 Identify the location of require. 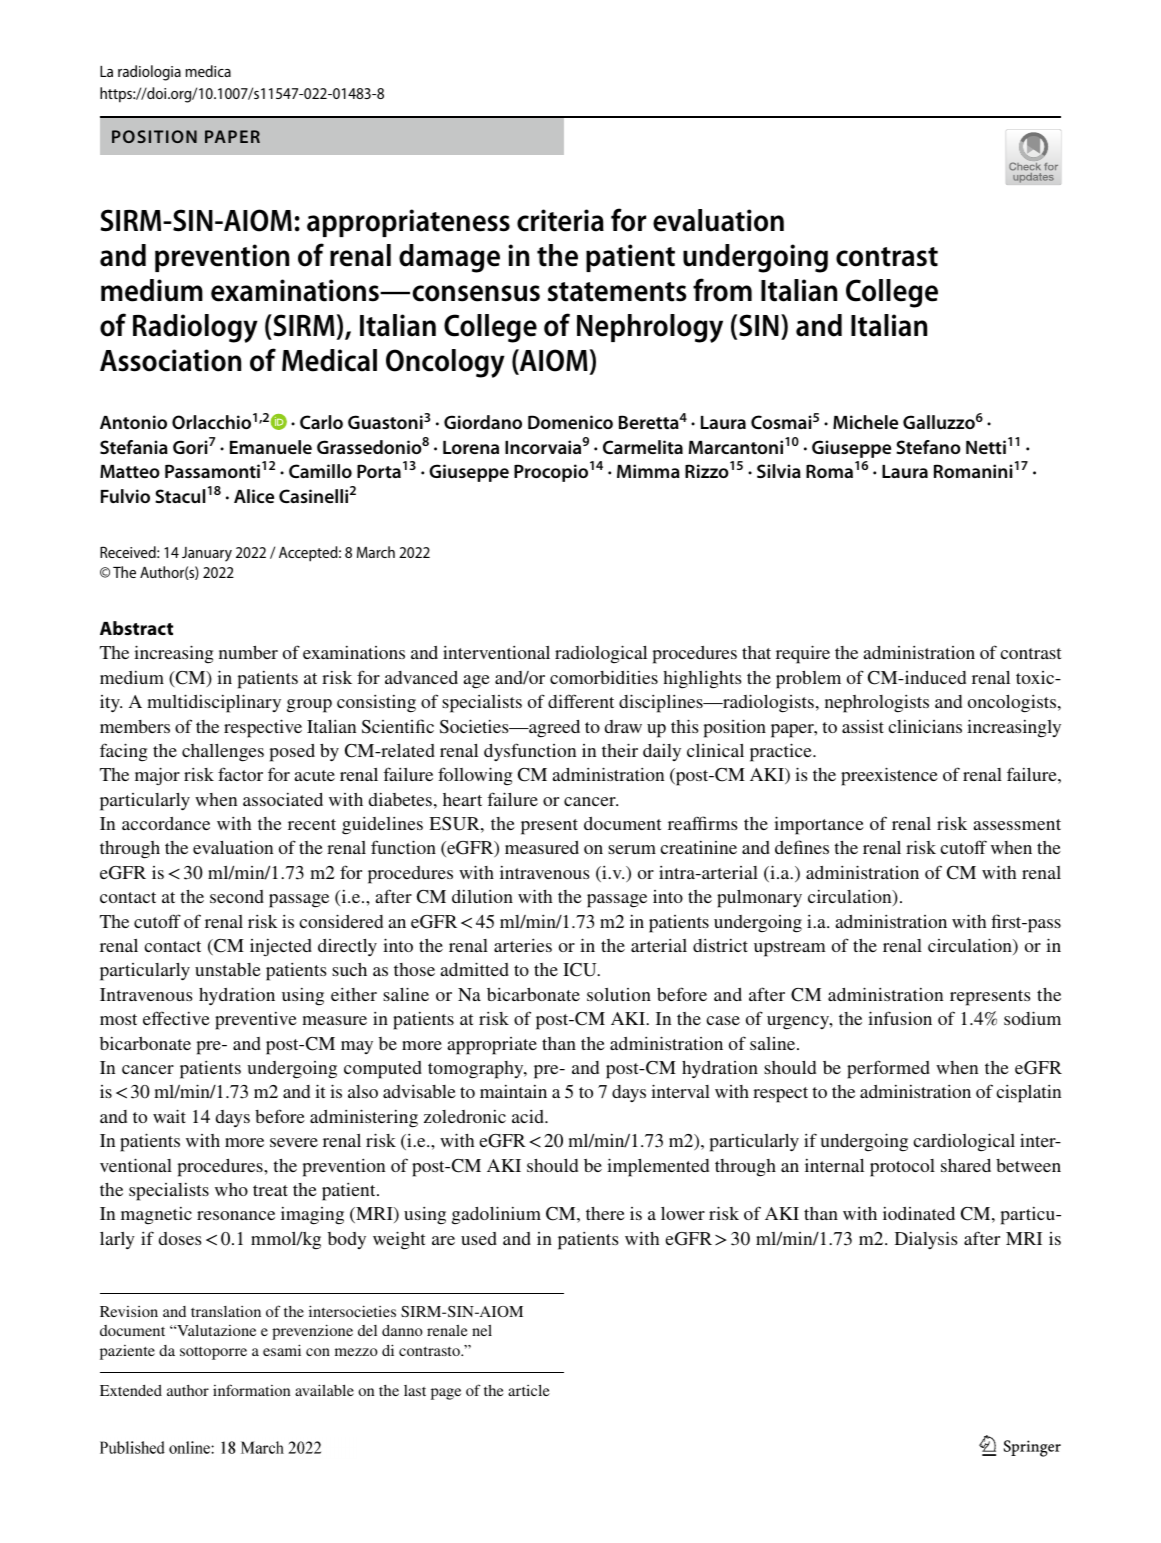
(803, 654).
